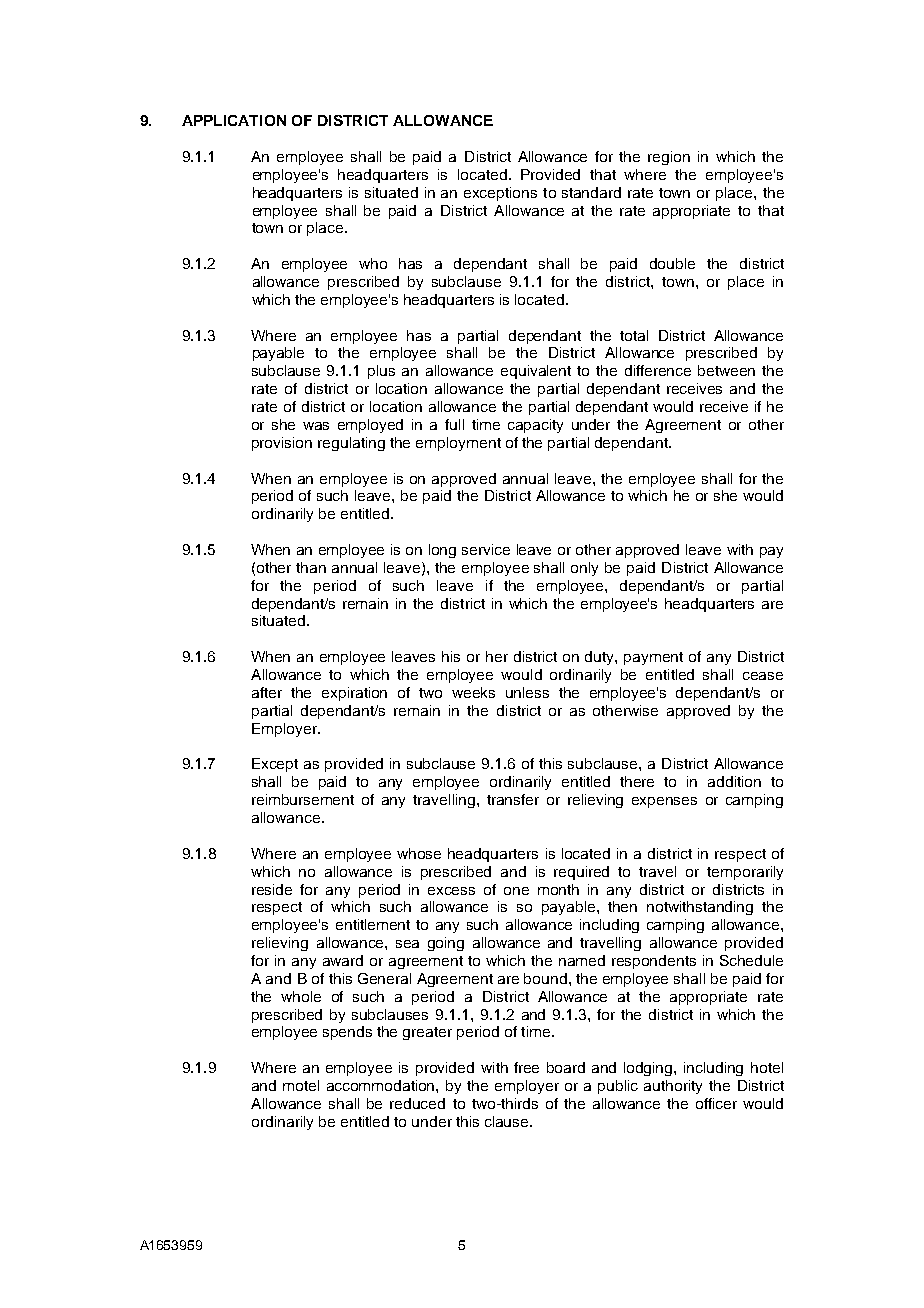  What do you see at coordinates (272, 889) in the page?
I see `reside` at bounding box center [272, 889].
